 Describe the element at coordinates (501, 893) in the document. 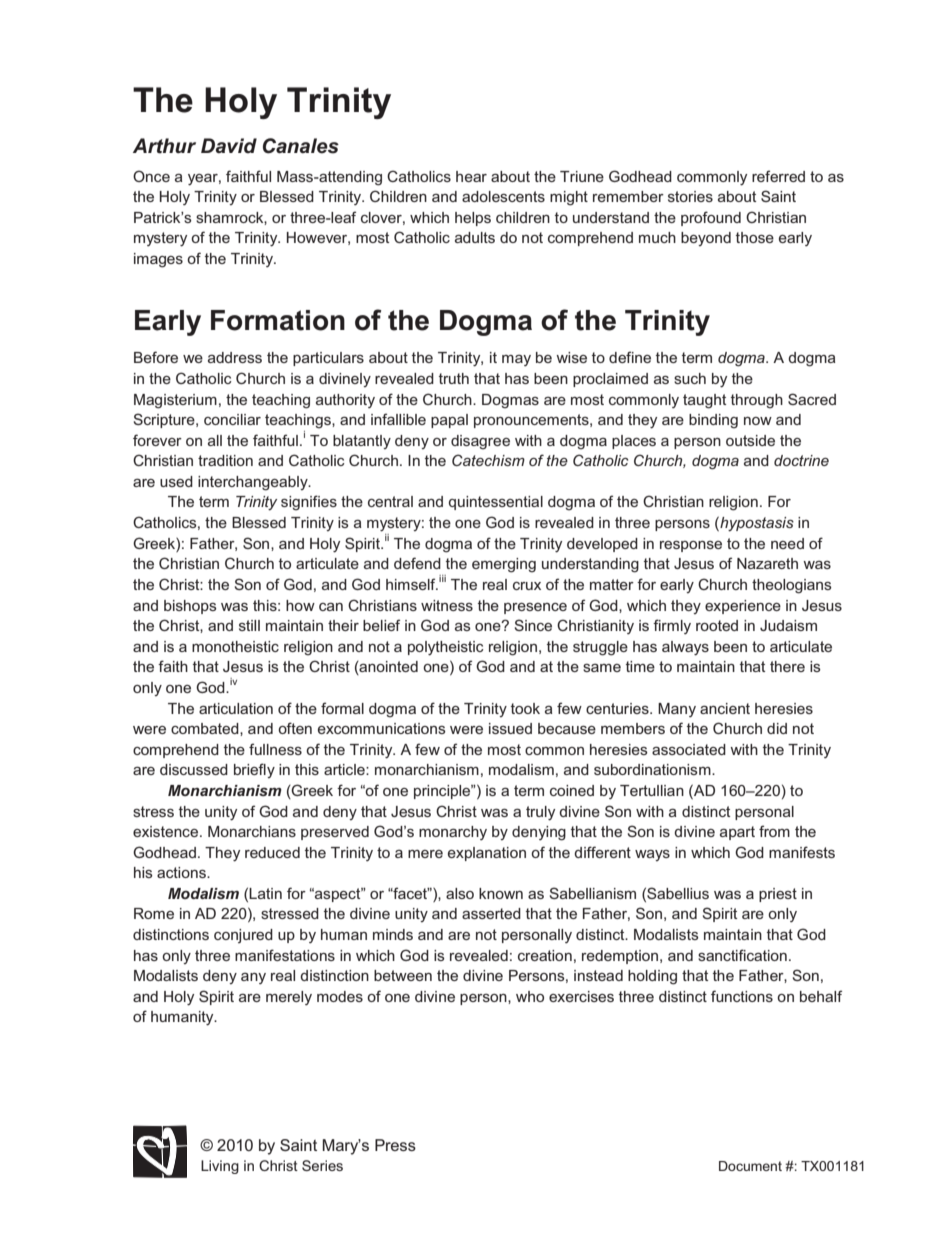

I see `known` at that location.
